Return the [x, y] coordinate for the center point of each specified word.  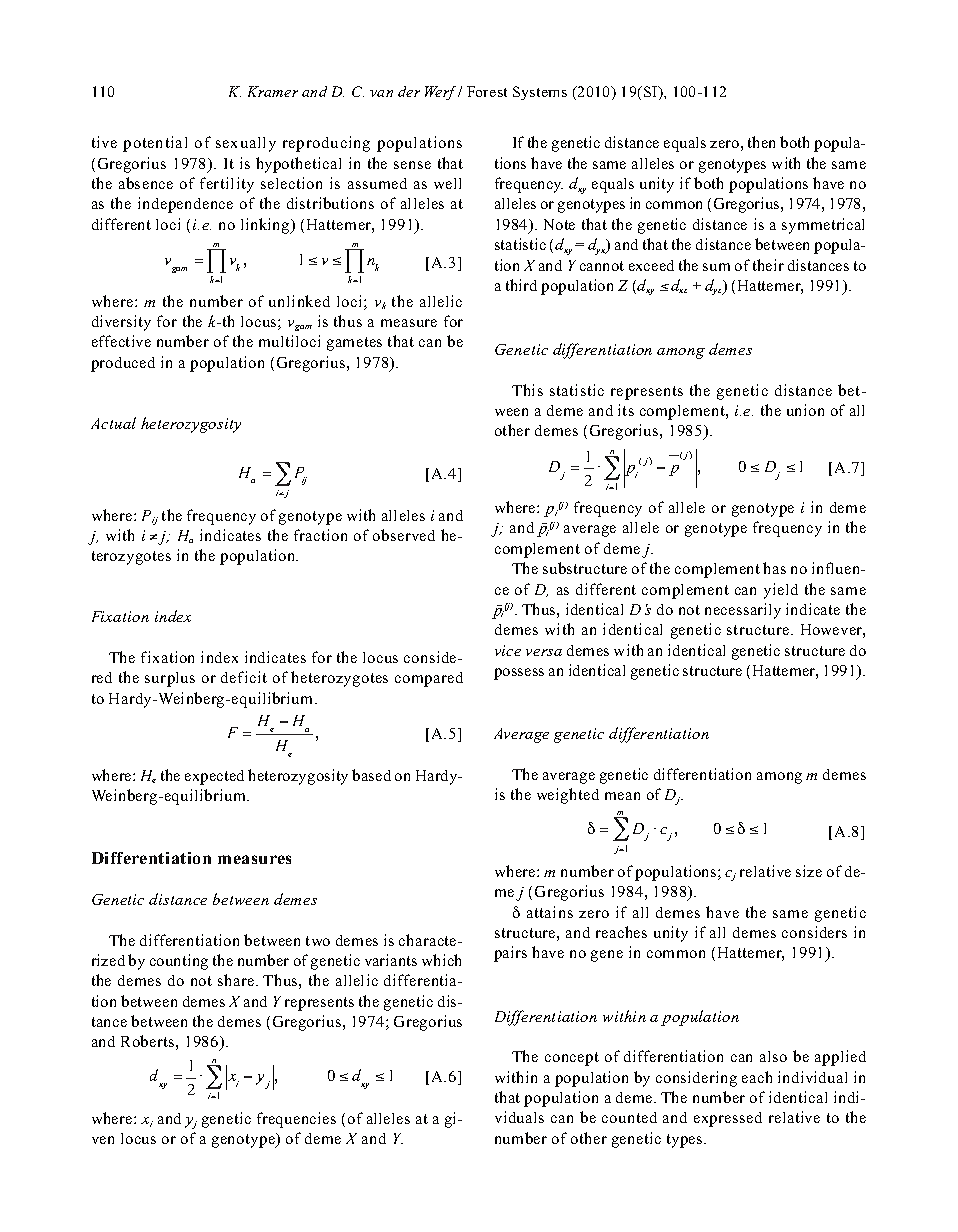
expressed [728, 1119]
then [761, 142]
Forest [487, 91]
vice [508, 650]
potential [155, 144]
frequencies [296, 1120]
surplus [170, 679]
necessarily [743, 611]
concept [572, 1059]
